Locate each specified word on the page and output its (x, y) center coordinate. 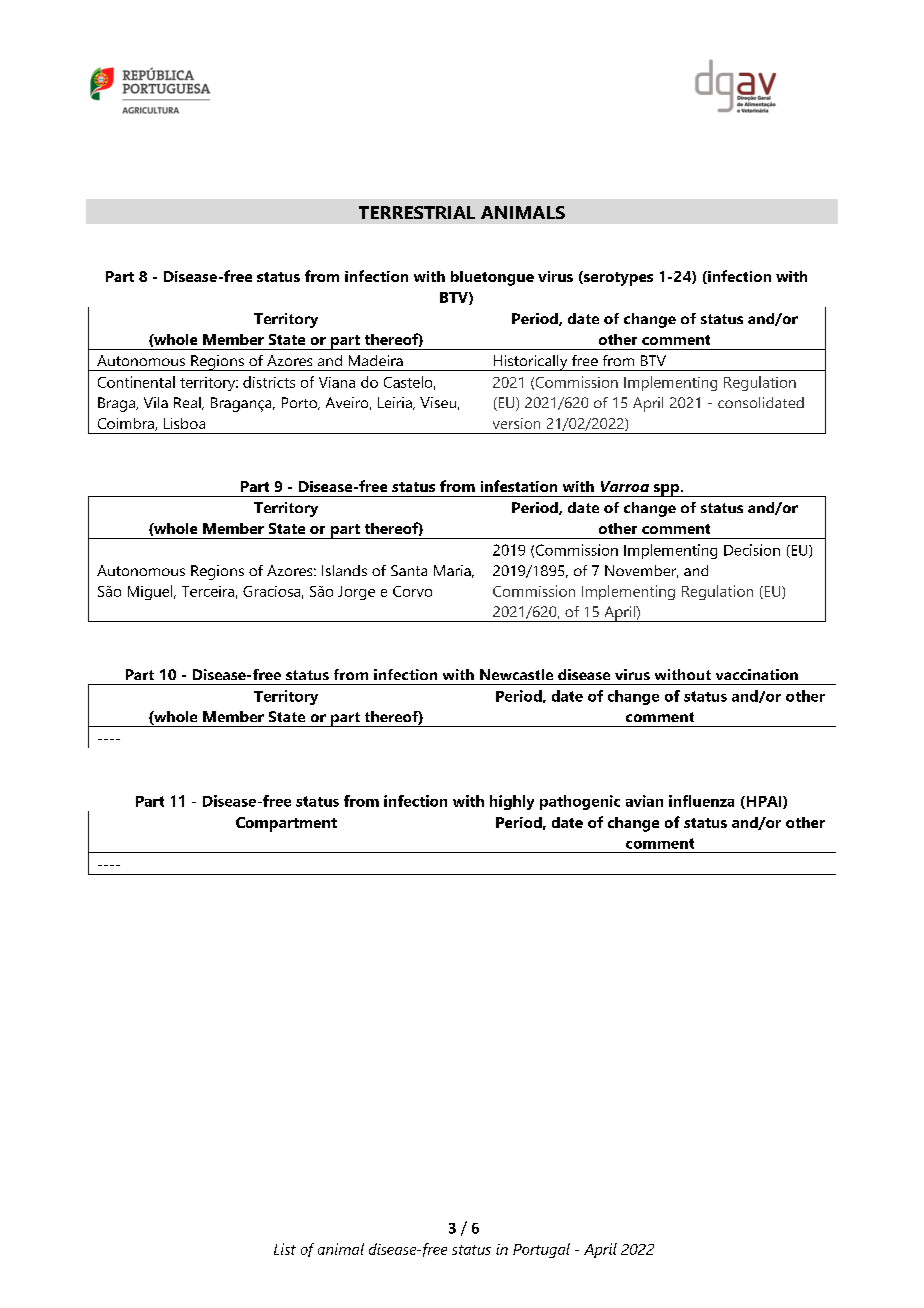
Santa (409, 570)
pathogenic (580, 802)
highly (512, 802)
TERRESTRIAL (417, 212)
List (285, 1249)
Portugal (541, 1250)
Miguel (151, 592)
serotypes (617, 278)
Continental (136, 382)
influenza (701, 801)
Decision (752, 550)
